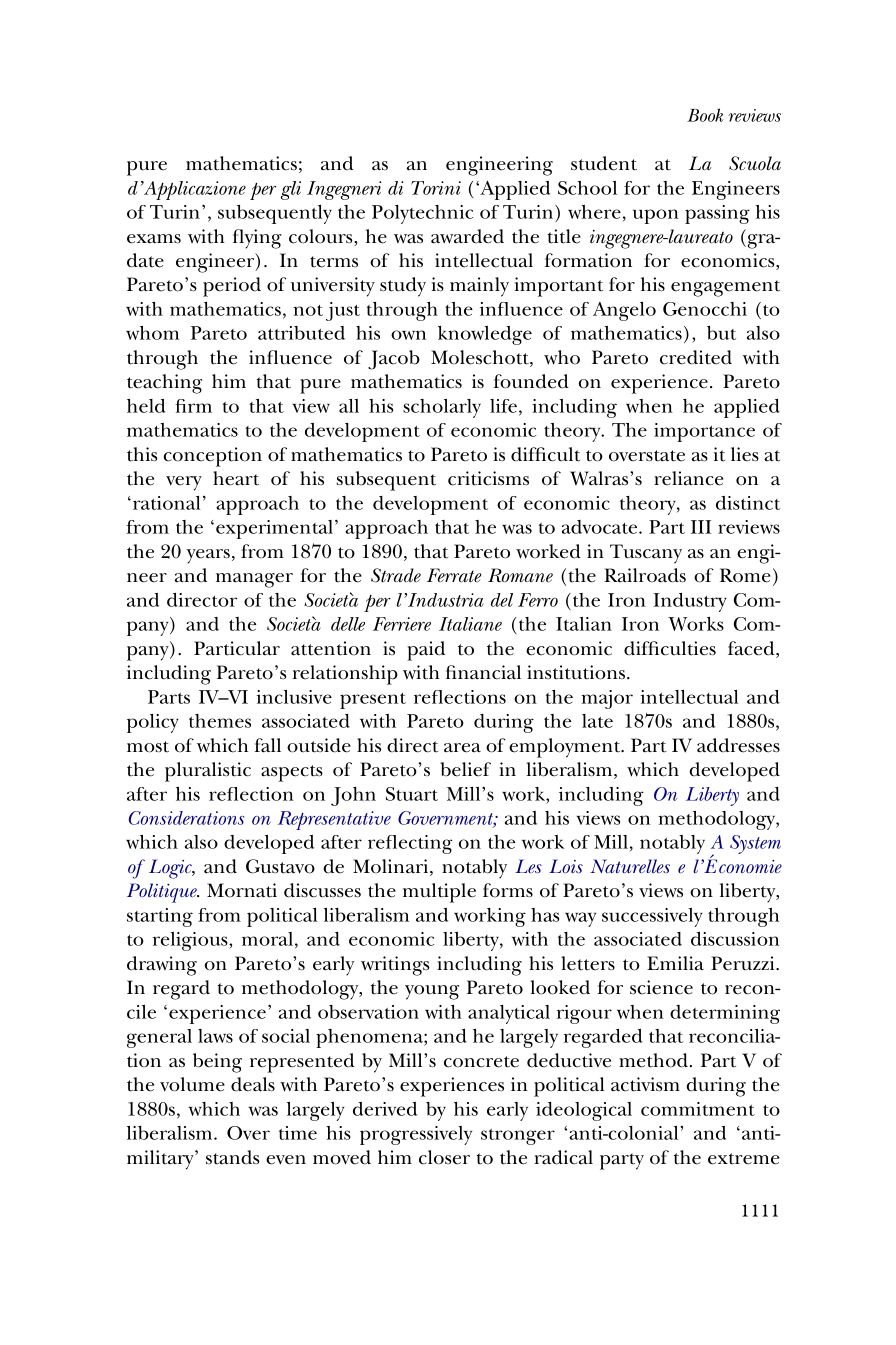  Describe the element at coordinates (696, 357) in the page. I see `credited` at that location.
